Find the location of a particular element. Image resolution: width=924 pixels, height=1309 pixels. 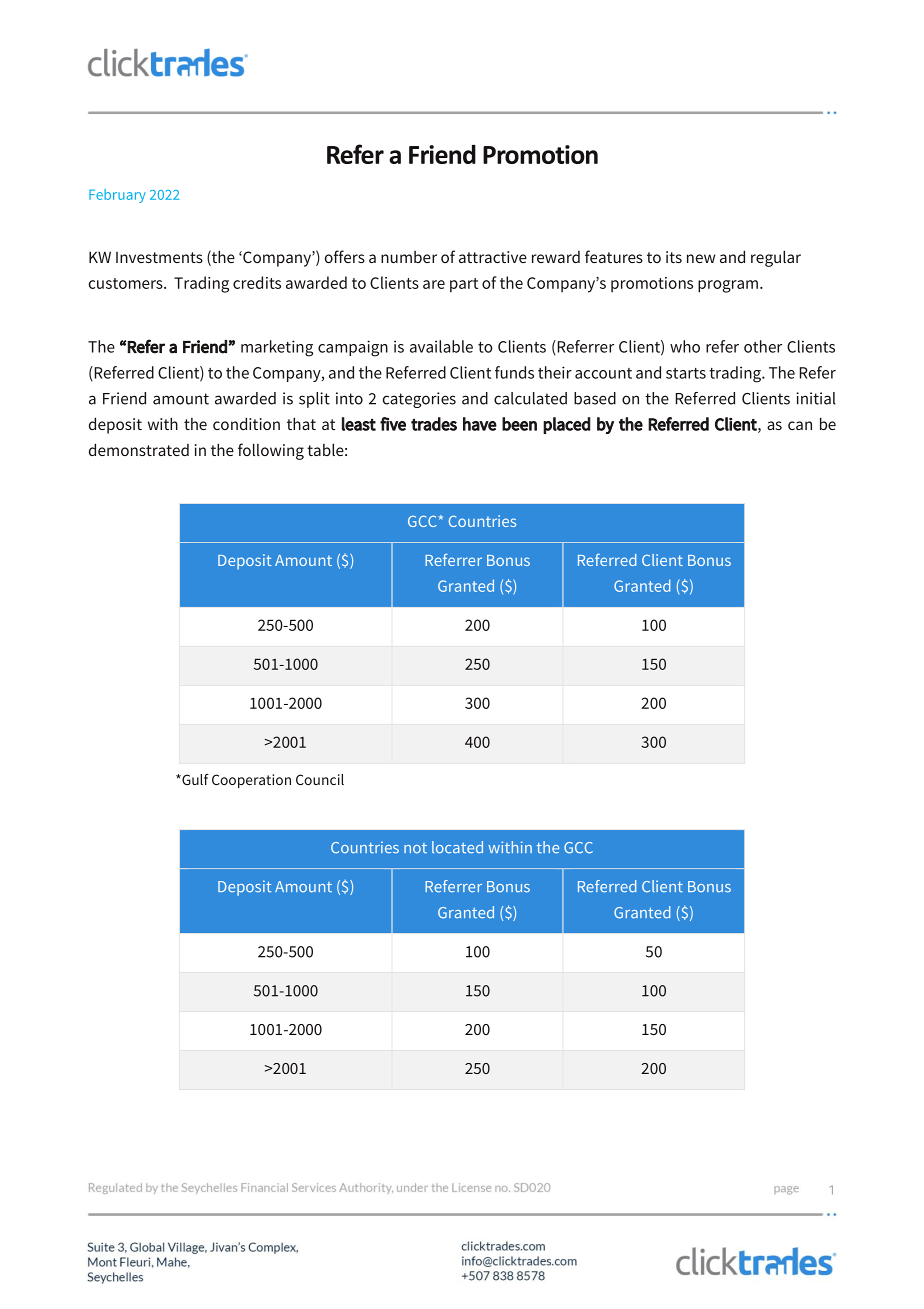

located is located at coordinates (457, 847).
